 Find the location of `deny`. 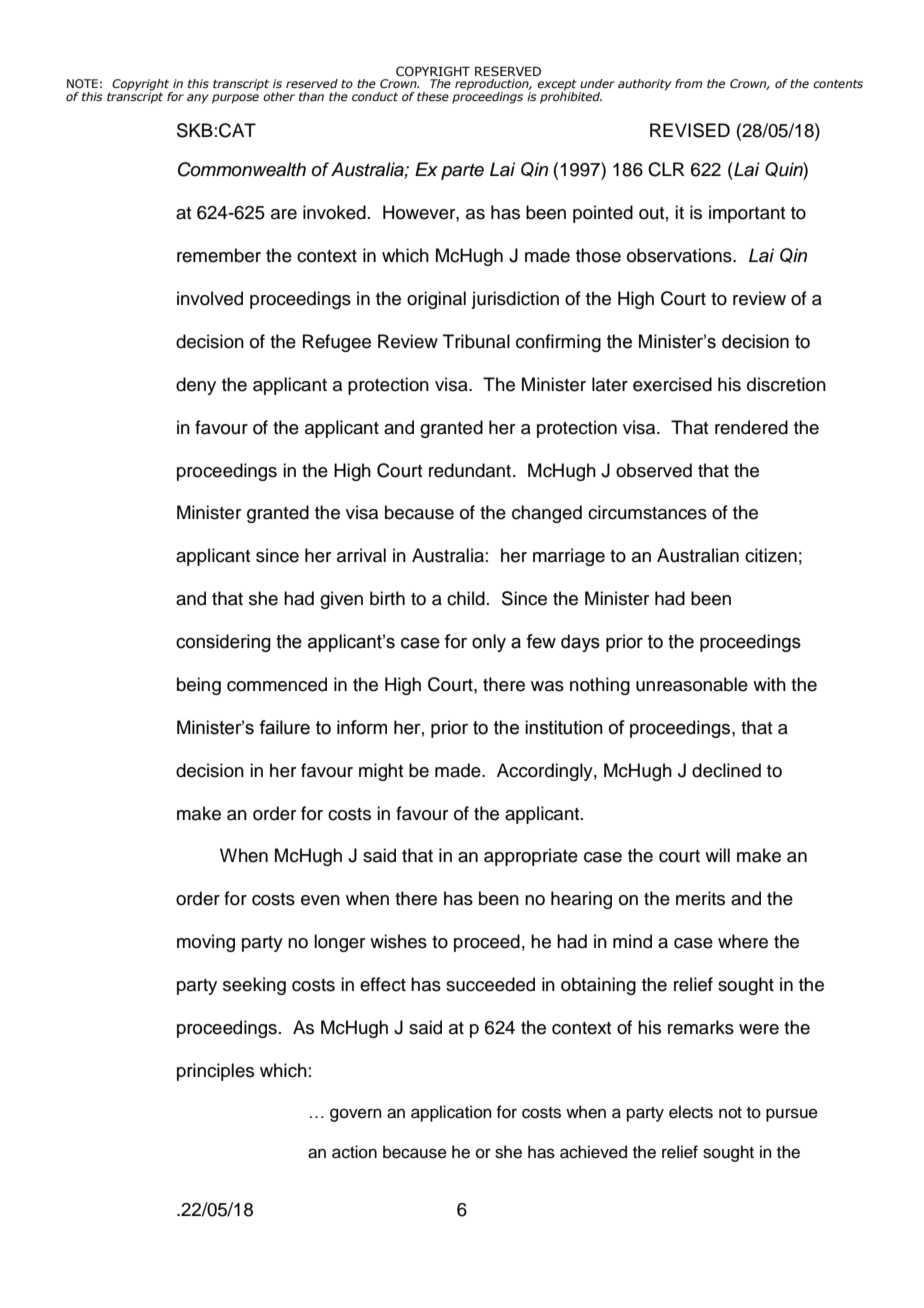

deny is located at coordinates (196, 386).
